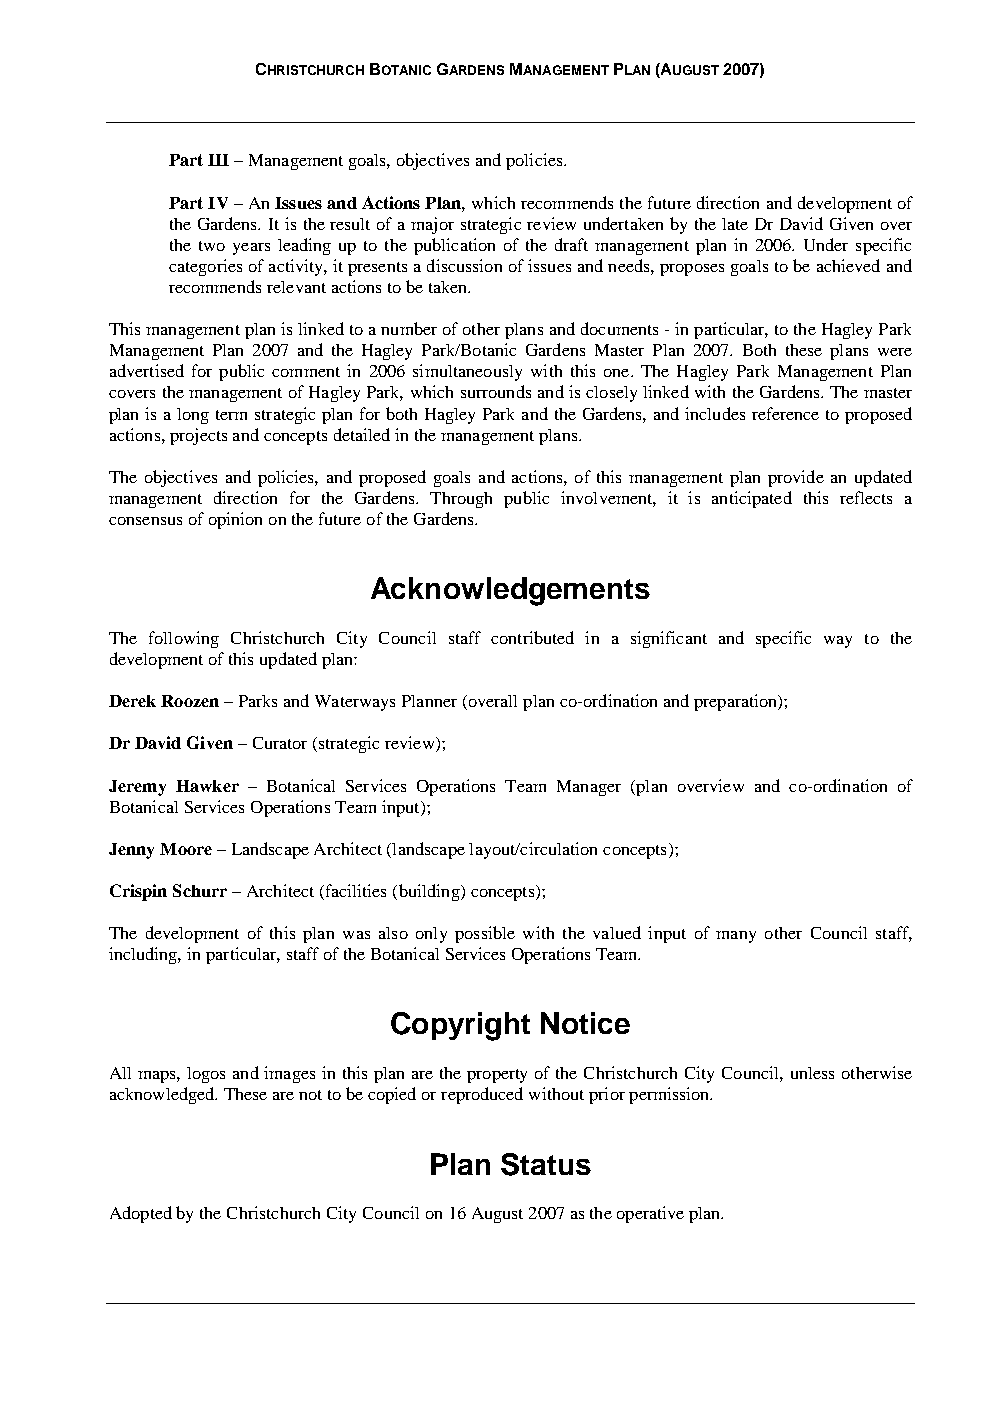  I want to click on major, so click(432, 225).
